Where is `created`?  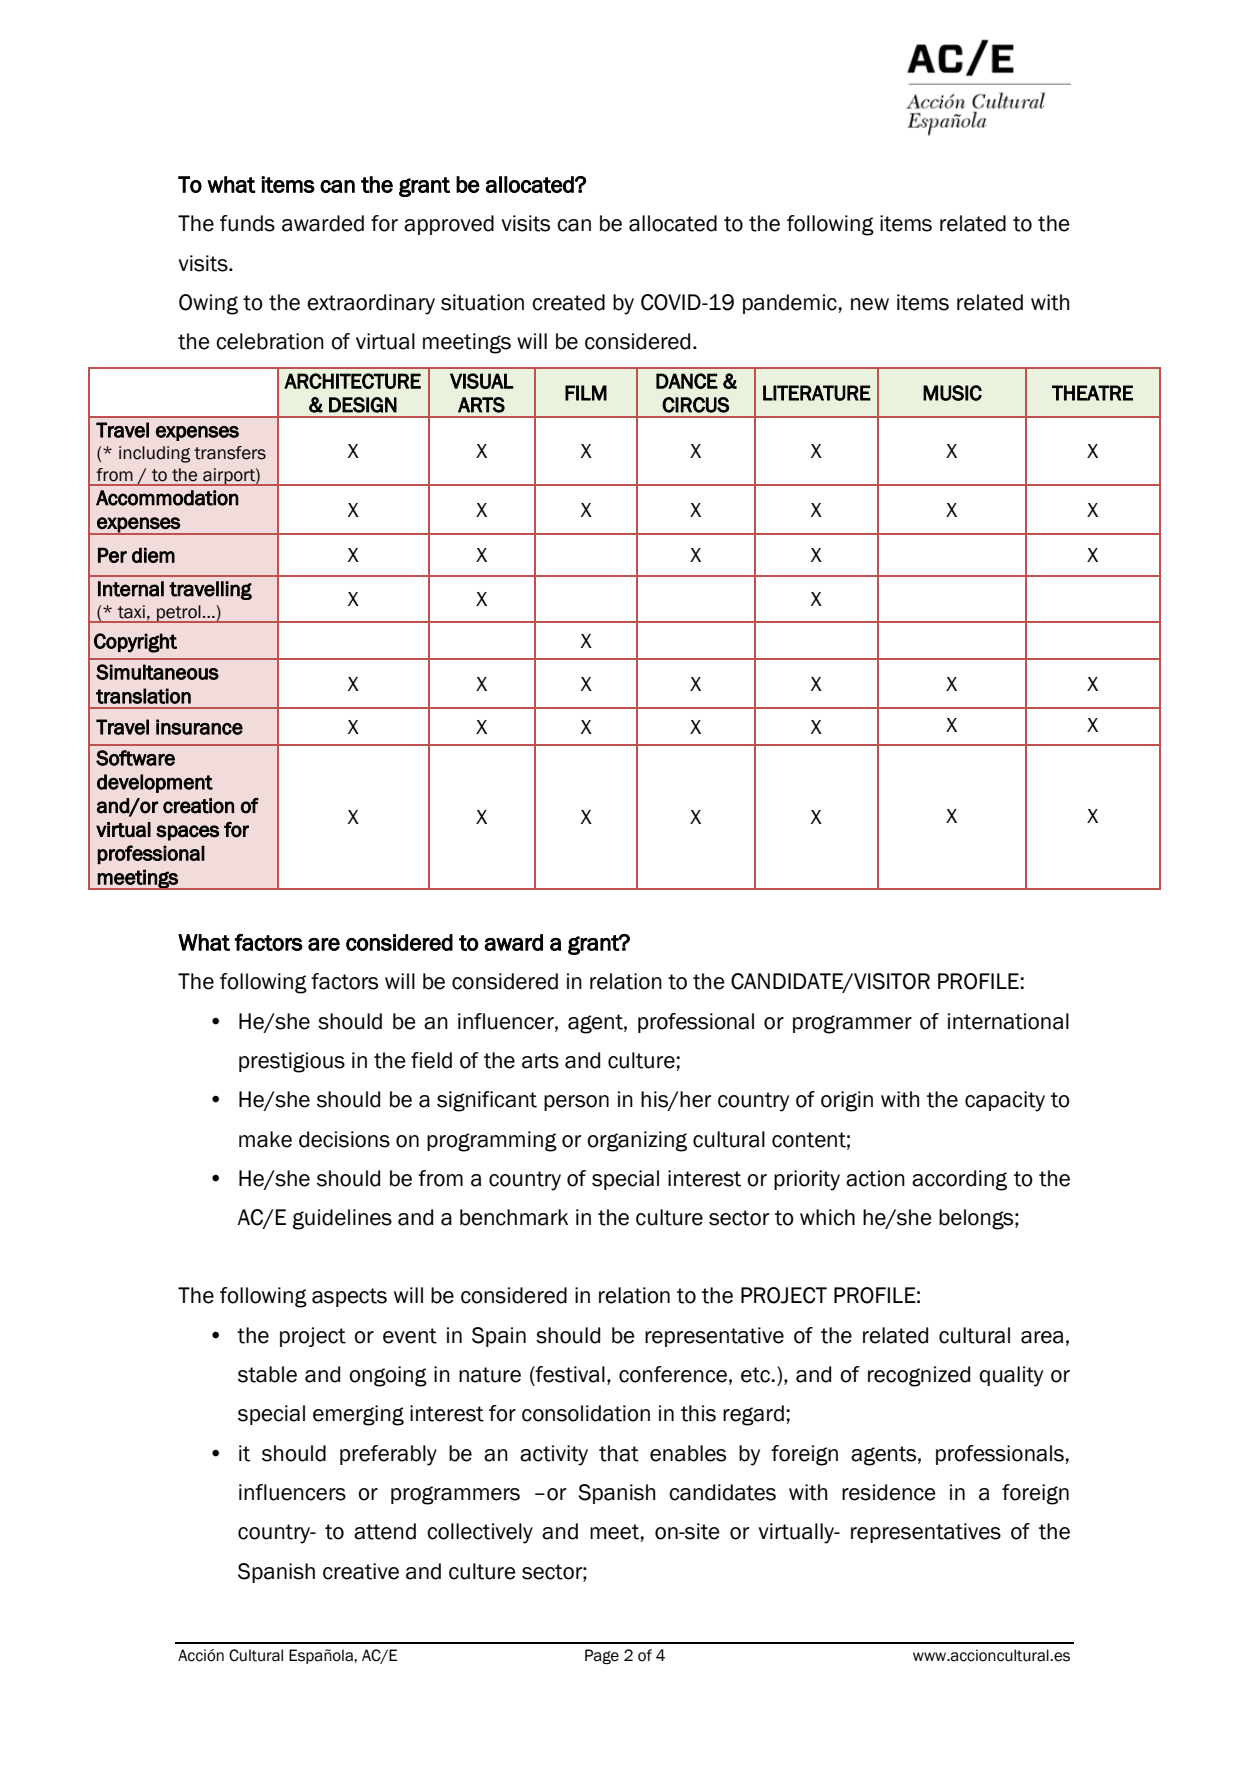
created is located at coordinates (568, 302).
